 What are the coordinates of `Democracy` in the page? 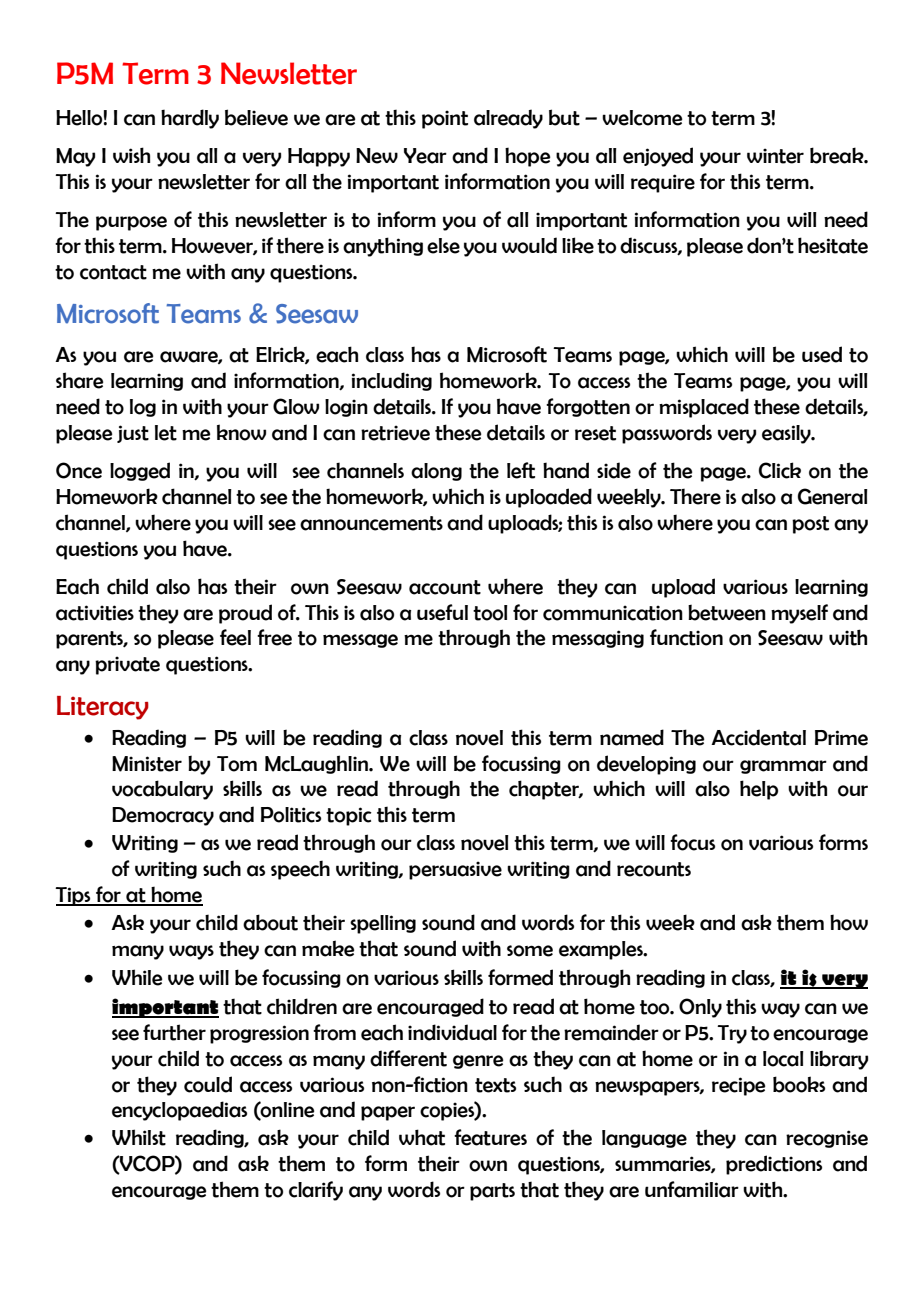 It's located at (163, 816).
